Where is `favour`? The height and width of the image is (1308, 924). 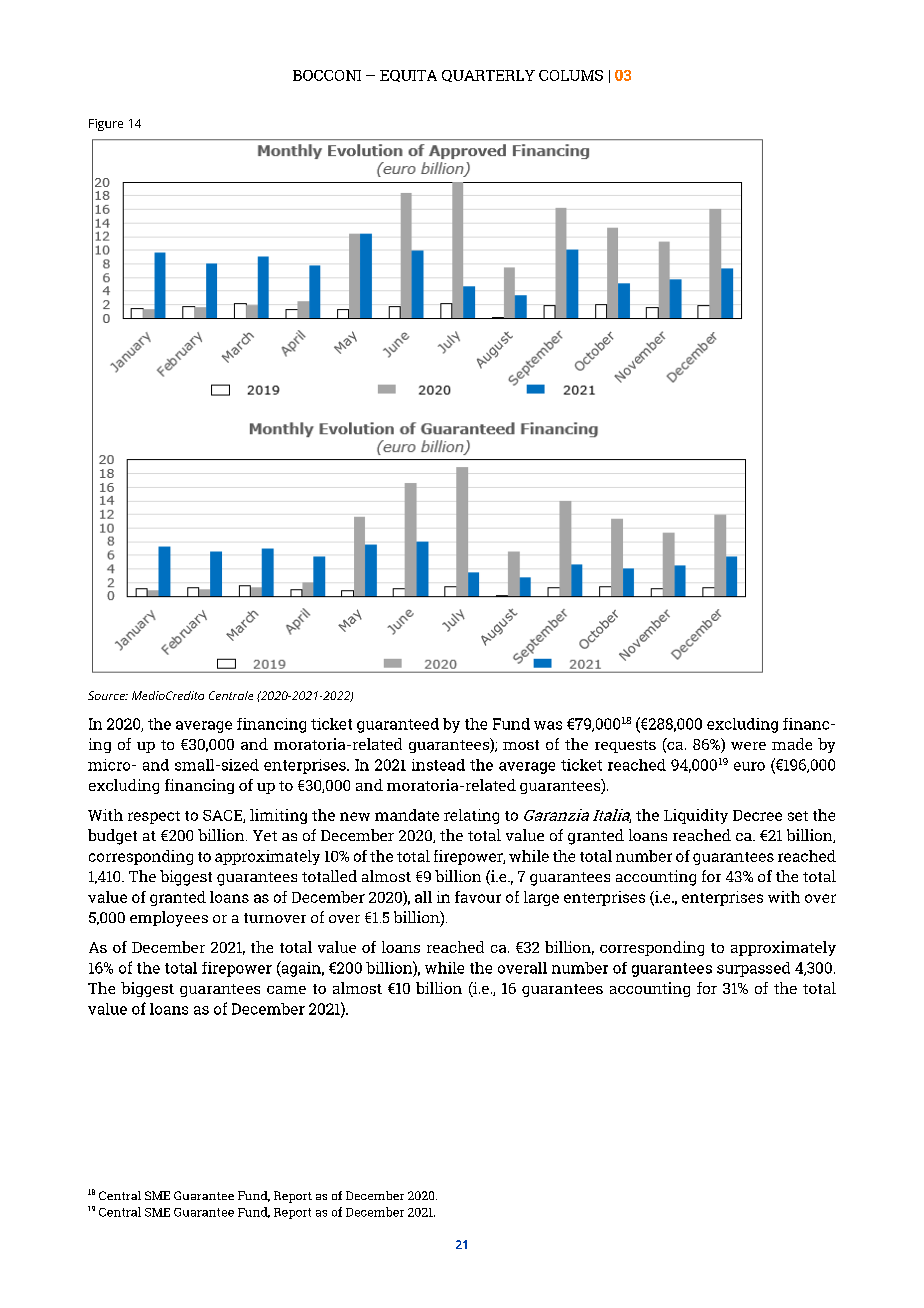 favour is located at coordinates (478, 897).
